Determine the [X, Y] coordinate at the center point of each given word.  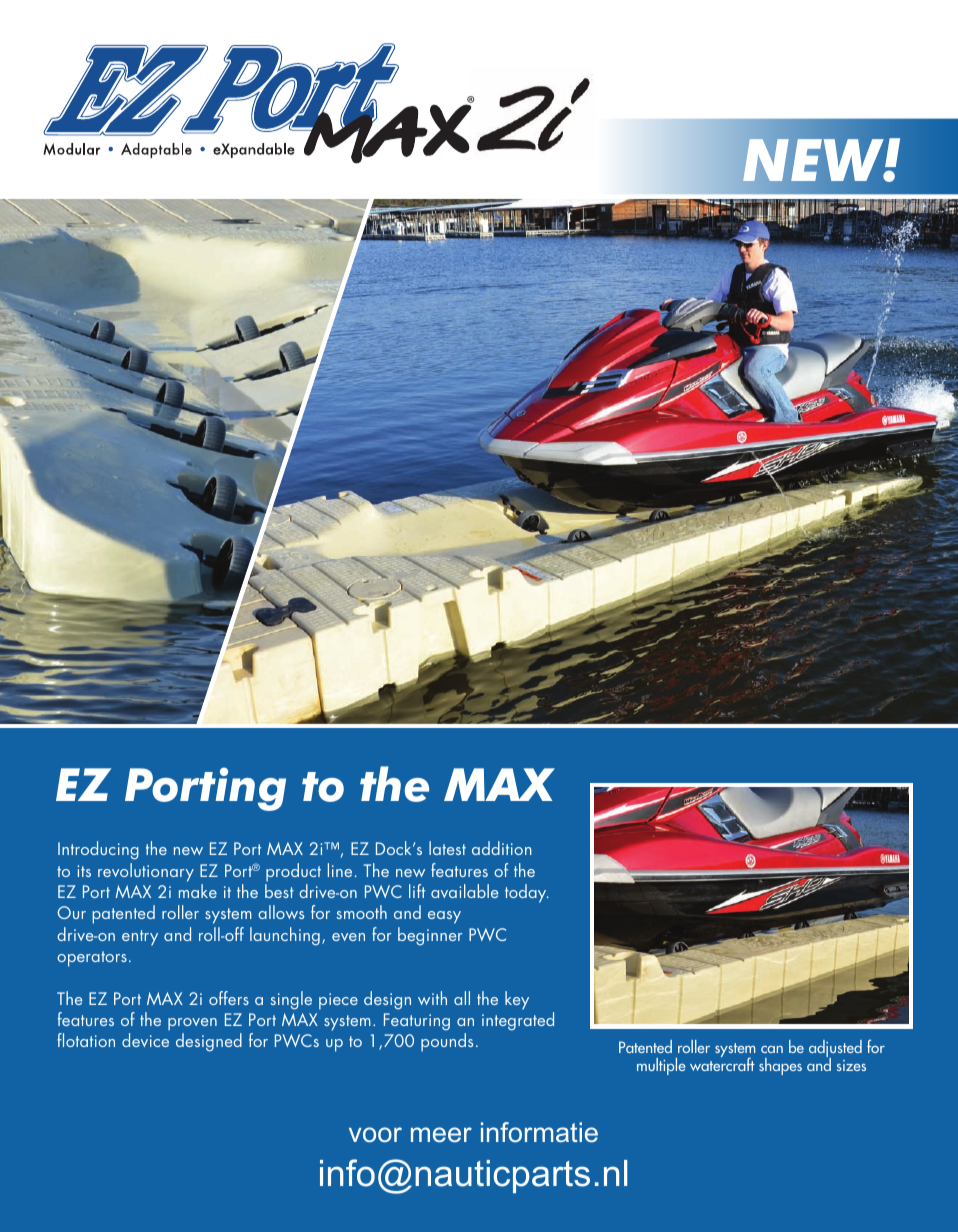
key [517, 1000]
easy [444, 917]
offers [229, 998]
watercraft [722, 1063]
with [432, 998]
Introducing [98, 850]
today [527, 893]
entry [140, 938]
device [145, 1040]
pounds [447, 1042]
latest [447, 848]
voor [375, 1134]
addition [502, 848]
